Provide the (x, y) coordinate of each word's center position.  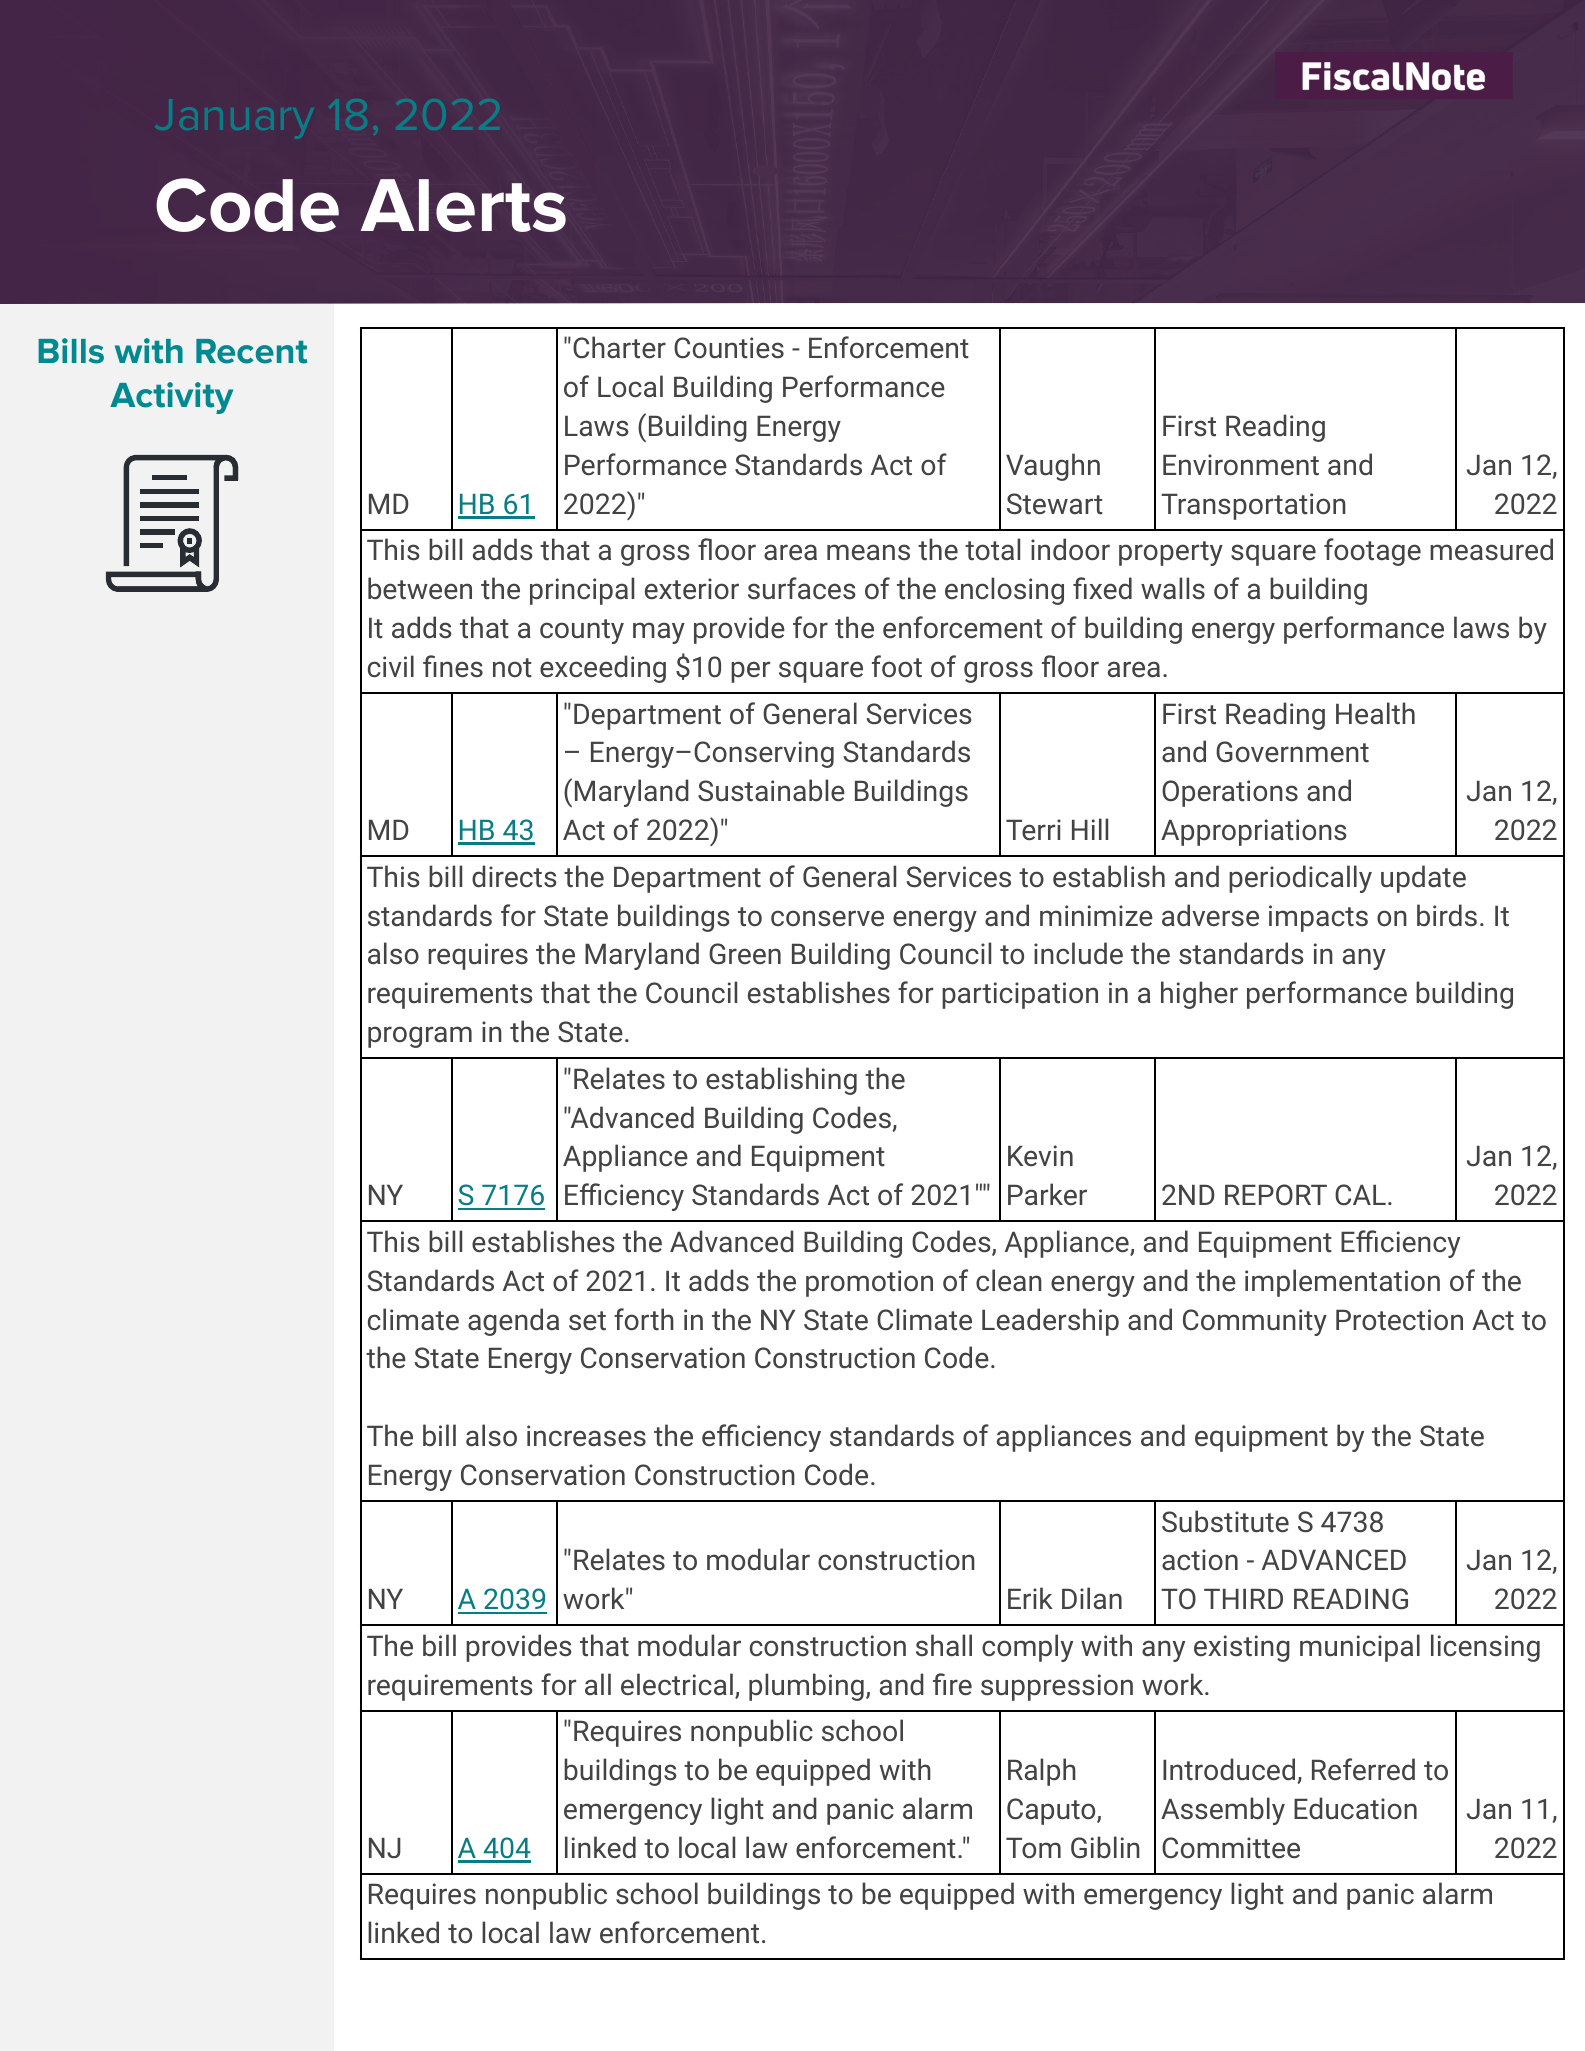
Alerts (463, 205)
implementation (1342, 1283)
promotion (869, 1283)
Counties (729, 348)
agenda (513, 1322)
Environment (1241, 464)
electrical (677, 1684)
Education (1355, 1808)
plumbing (806, 1687)
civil (391, 666)
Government (1292, 752)
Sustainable (771, 790)
